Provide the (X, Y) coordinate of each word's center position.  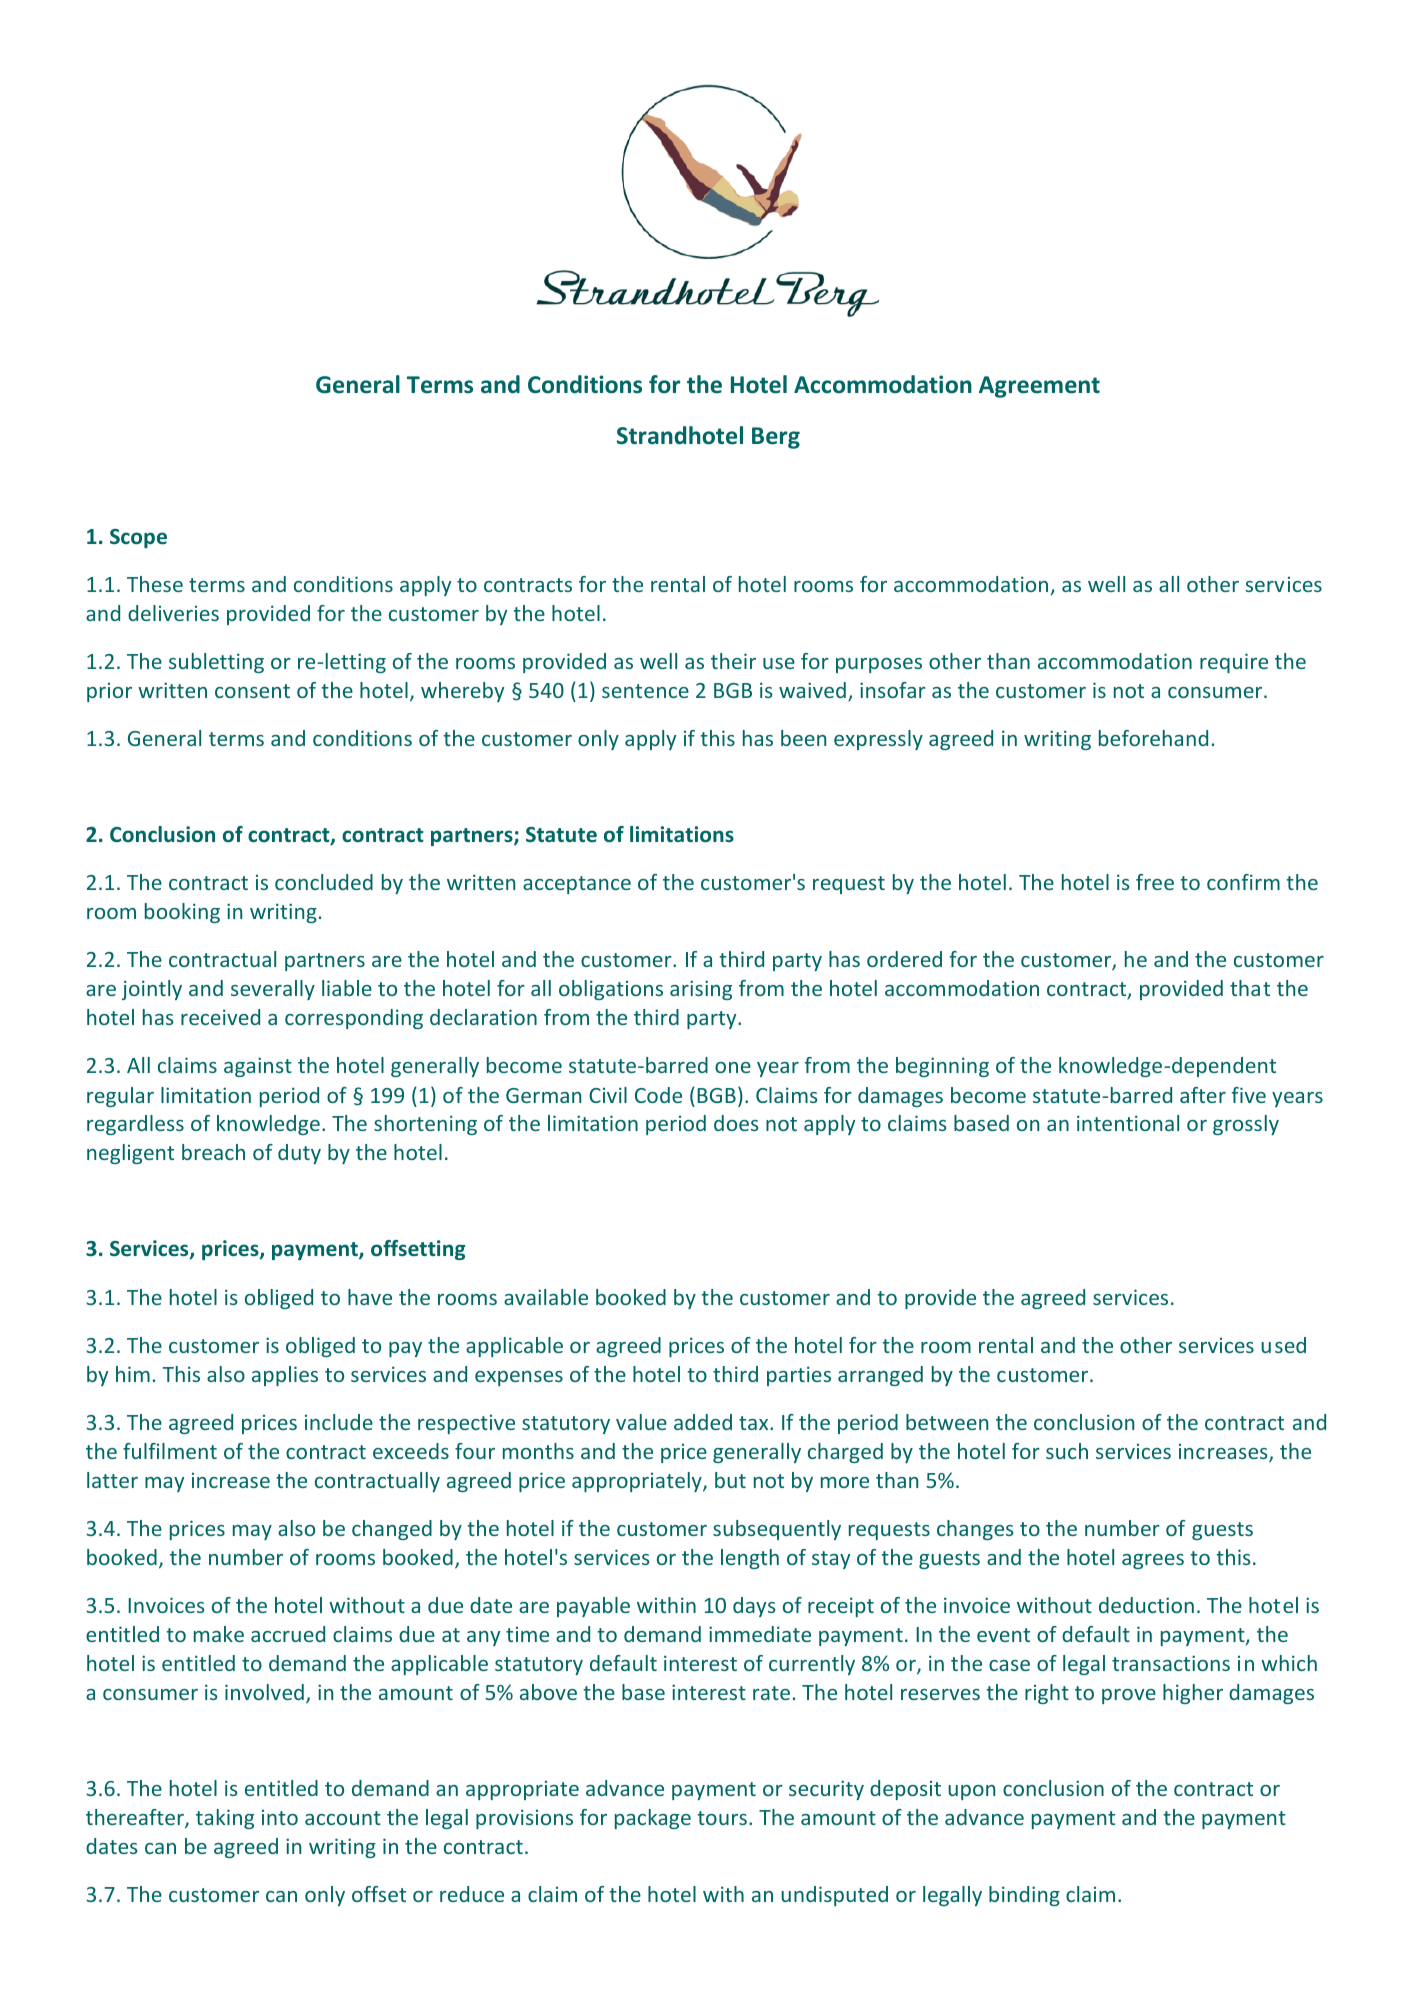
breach (213, 1152)
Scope (138, 538)
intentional (1128, 1123)
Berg (776, 438)
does (736, 1123)
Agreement (1039, 387)
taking (225, 1819)
